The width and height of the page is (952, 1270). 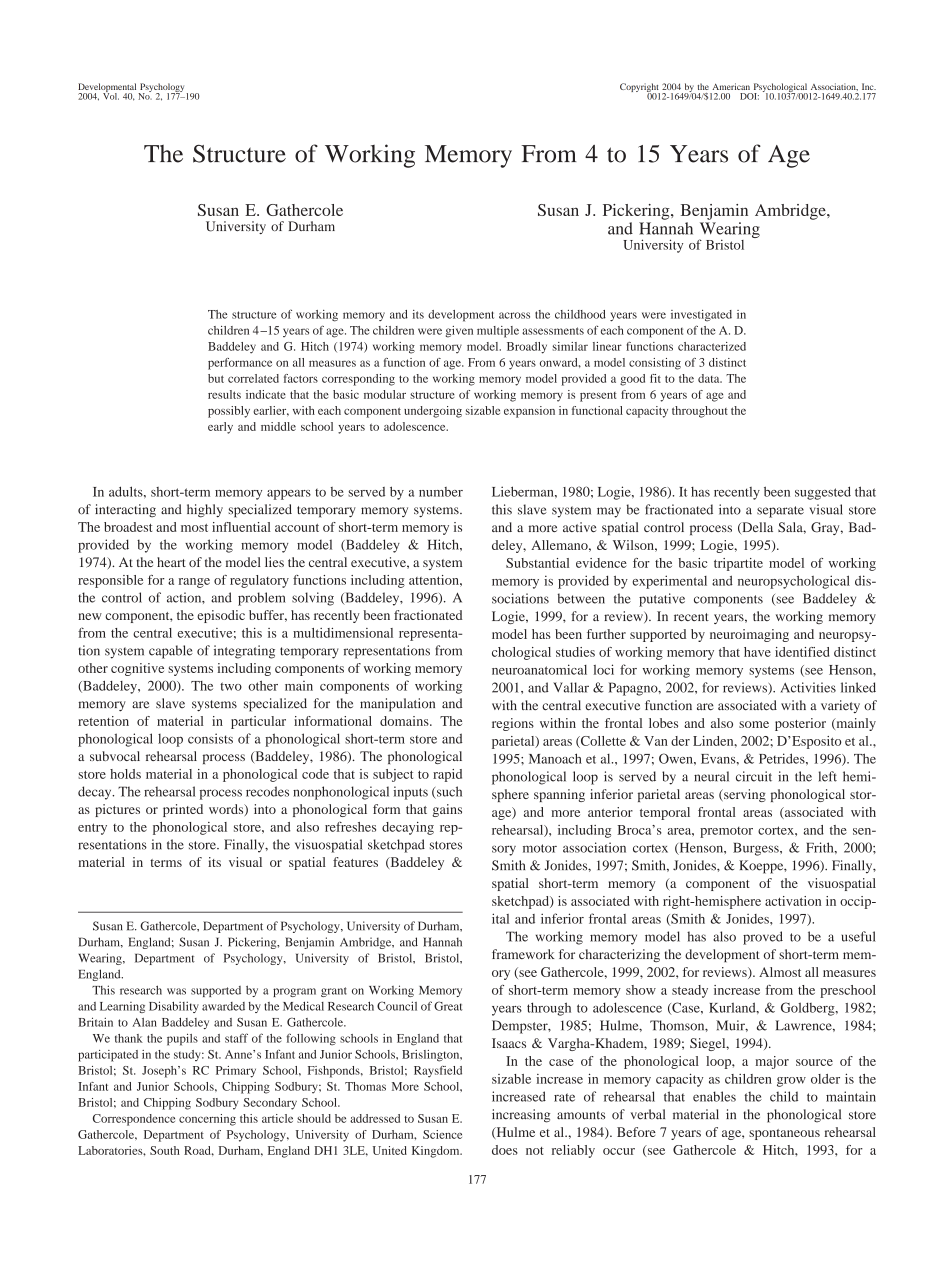 I want to click on investigated, so click(x=701, y=316).
